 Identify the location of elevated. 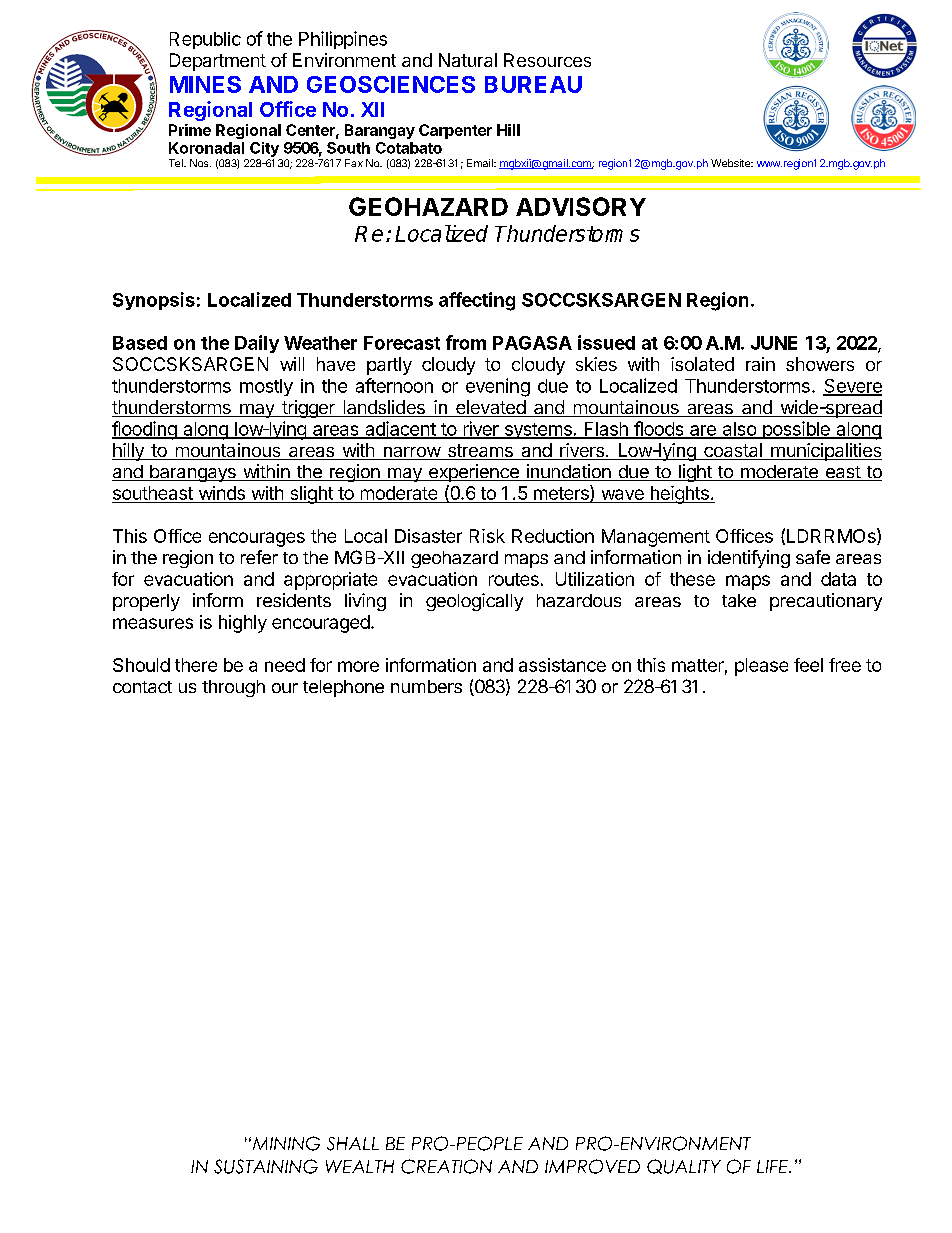
(490, 408).
